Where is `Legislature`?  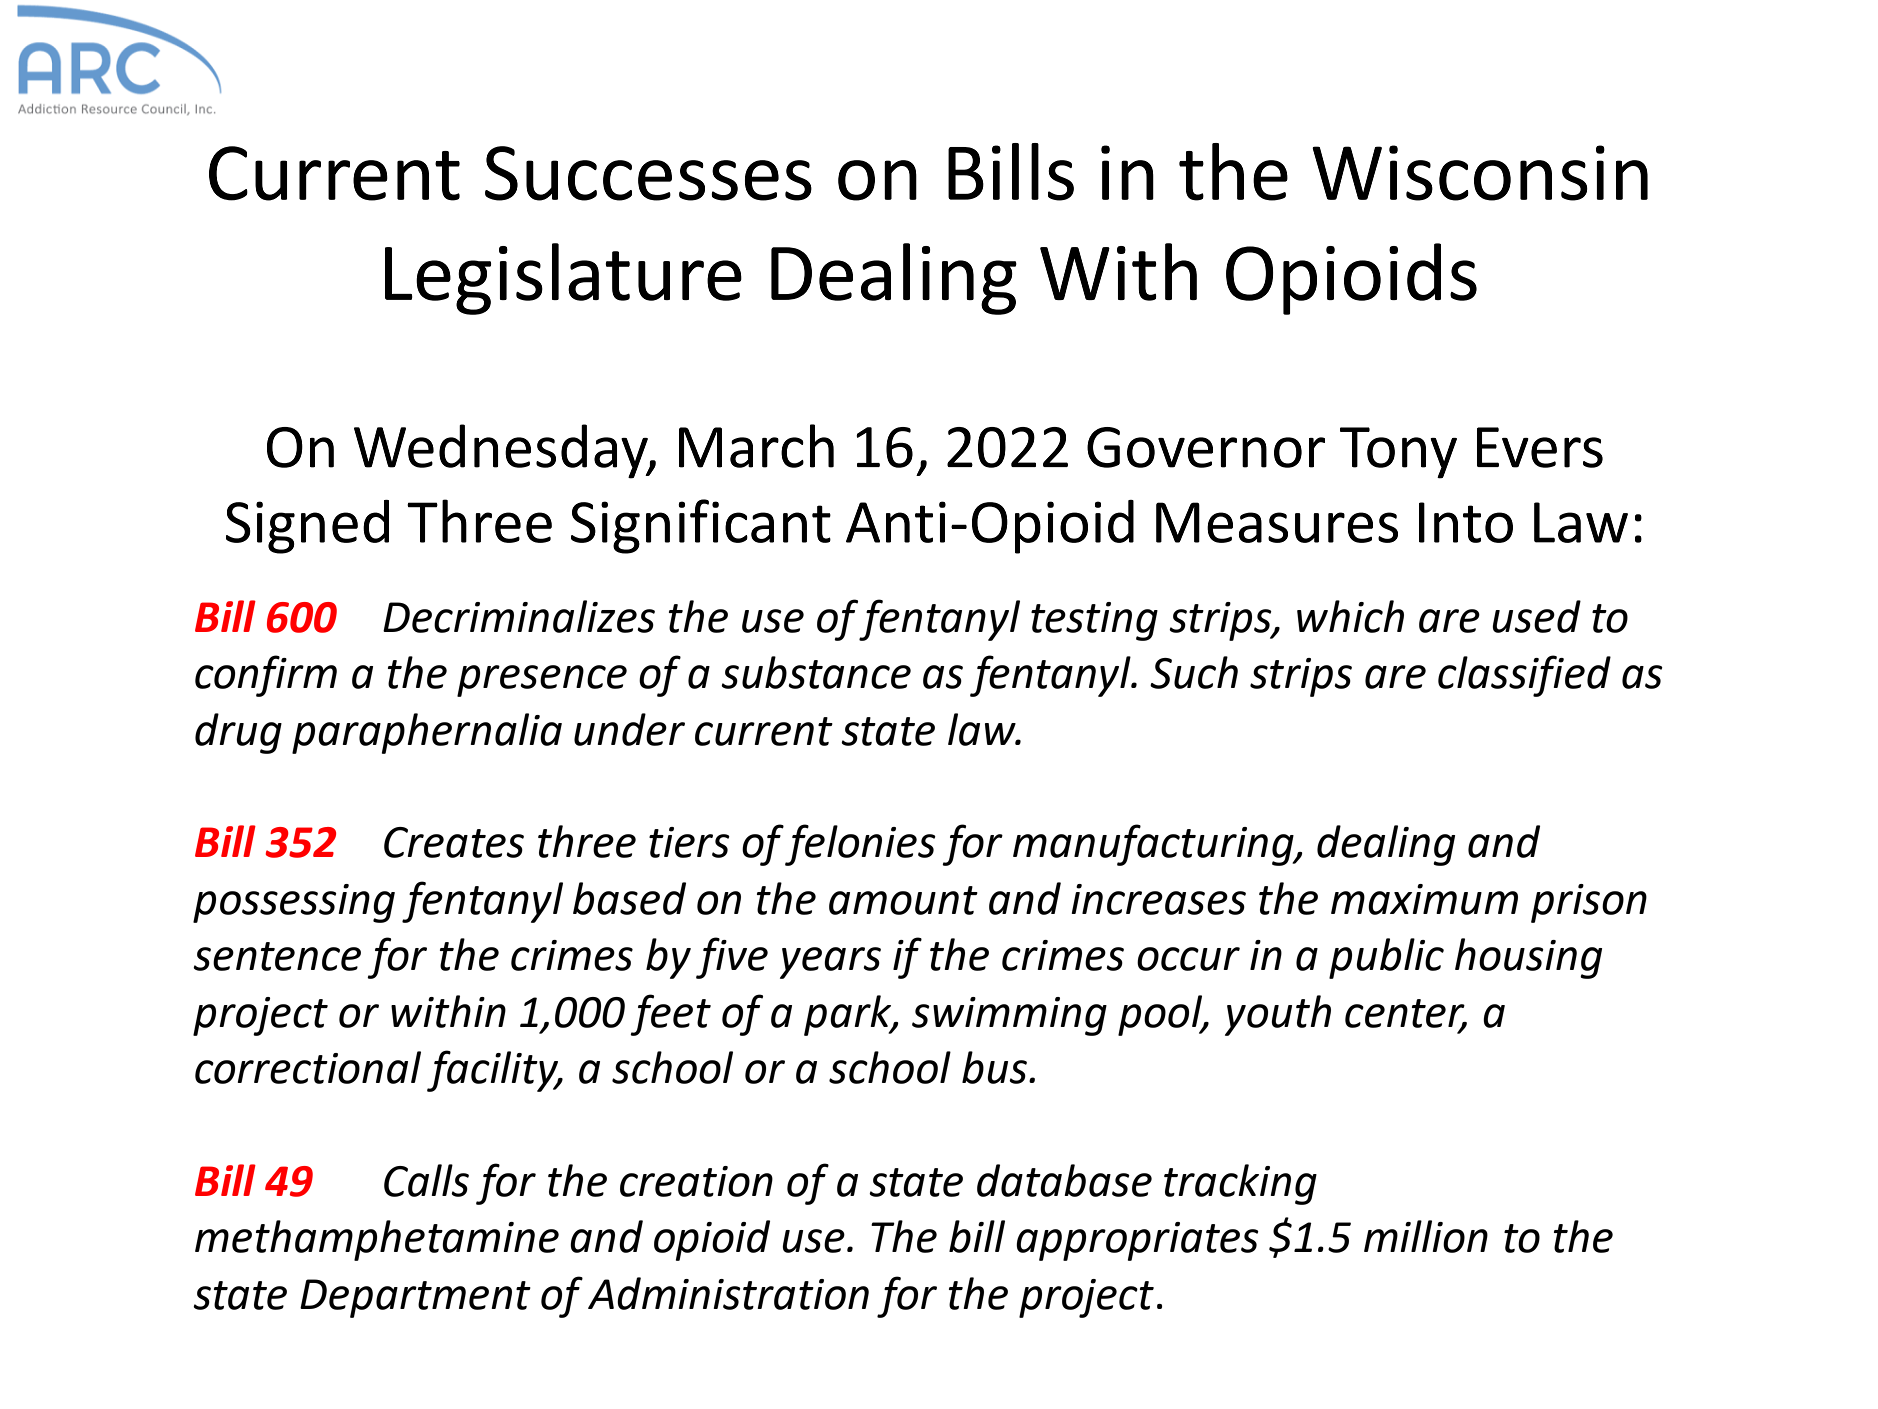
Legislature is located at coordinates (563, 279).
